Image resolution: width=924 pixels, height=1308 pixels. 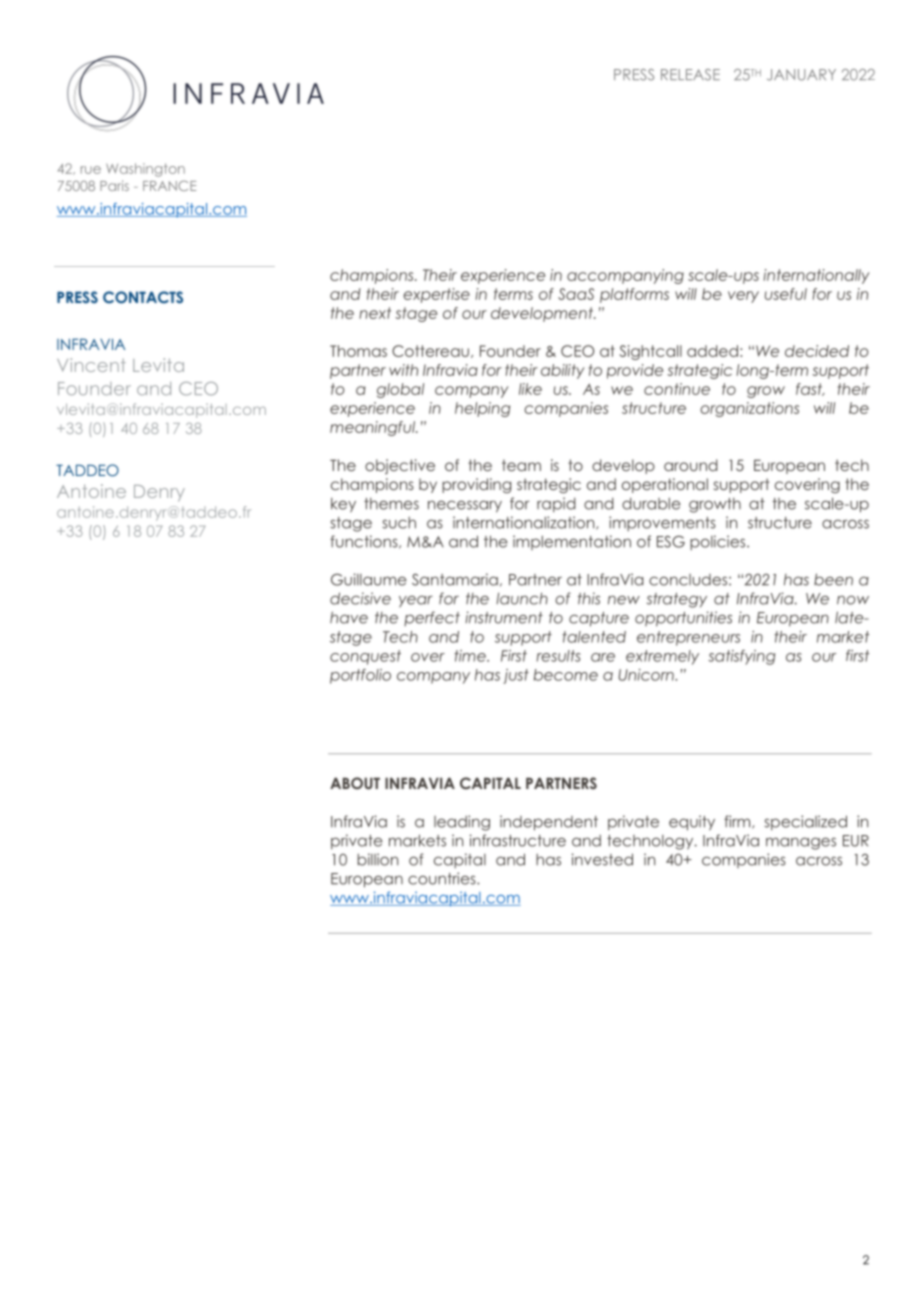 I want to click on billion, so click(x=378, y=859).
